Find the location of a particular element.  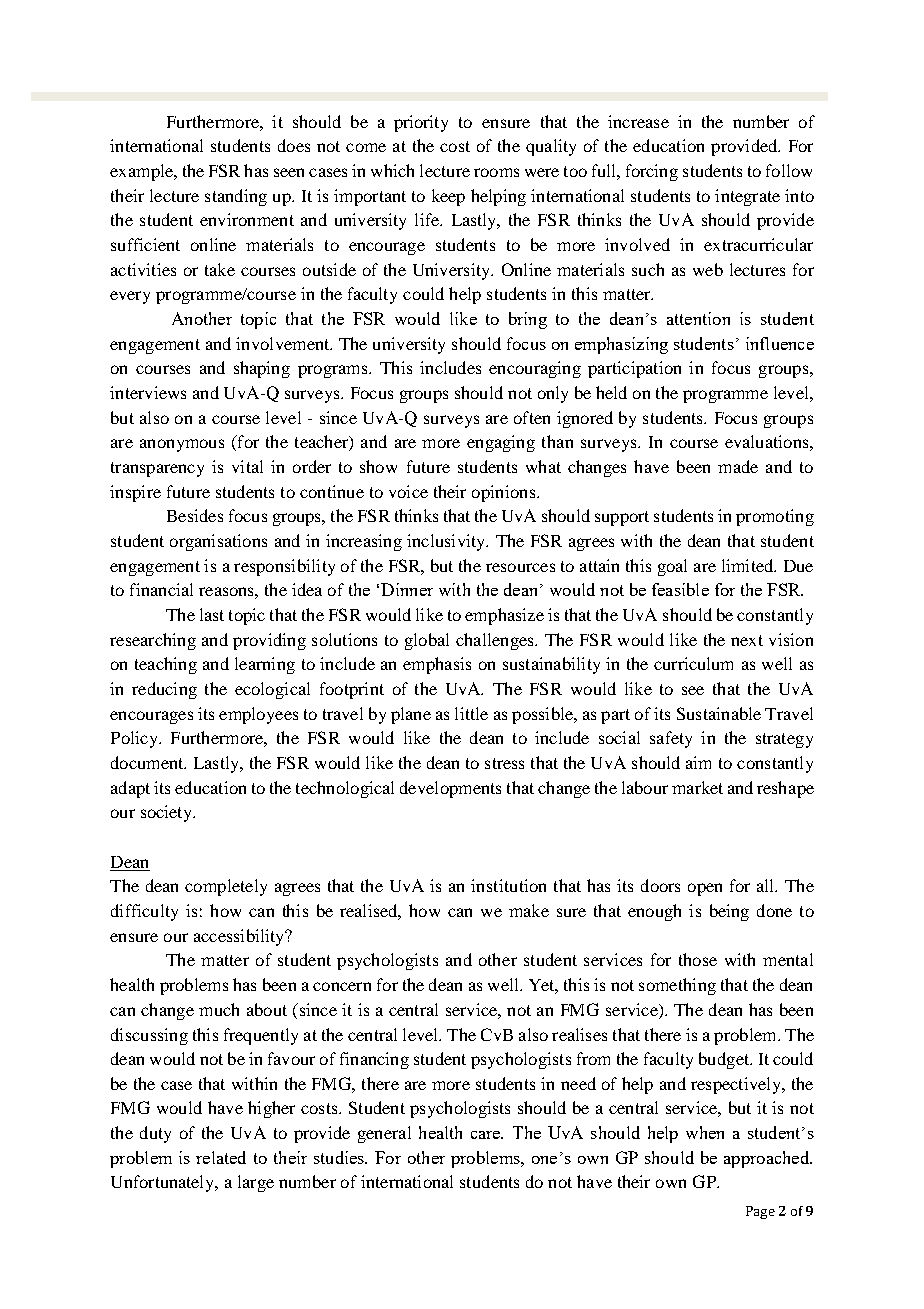

curriculum is located at coordinates (693, 663).
